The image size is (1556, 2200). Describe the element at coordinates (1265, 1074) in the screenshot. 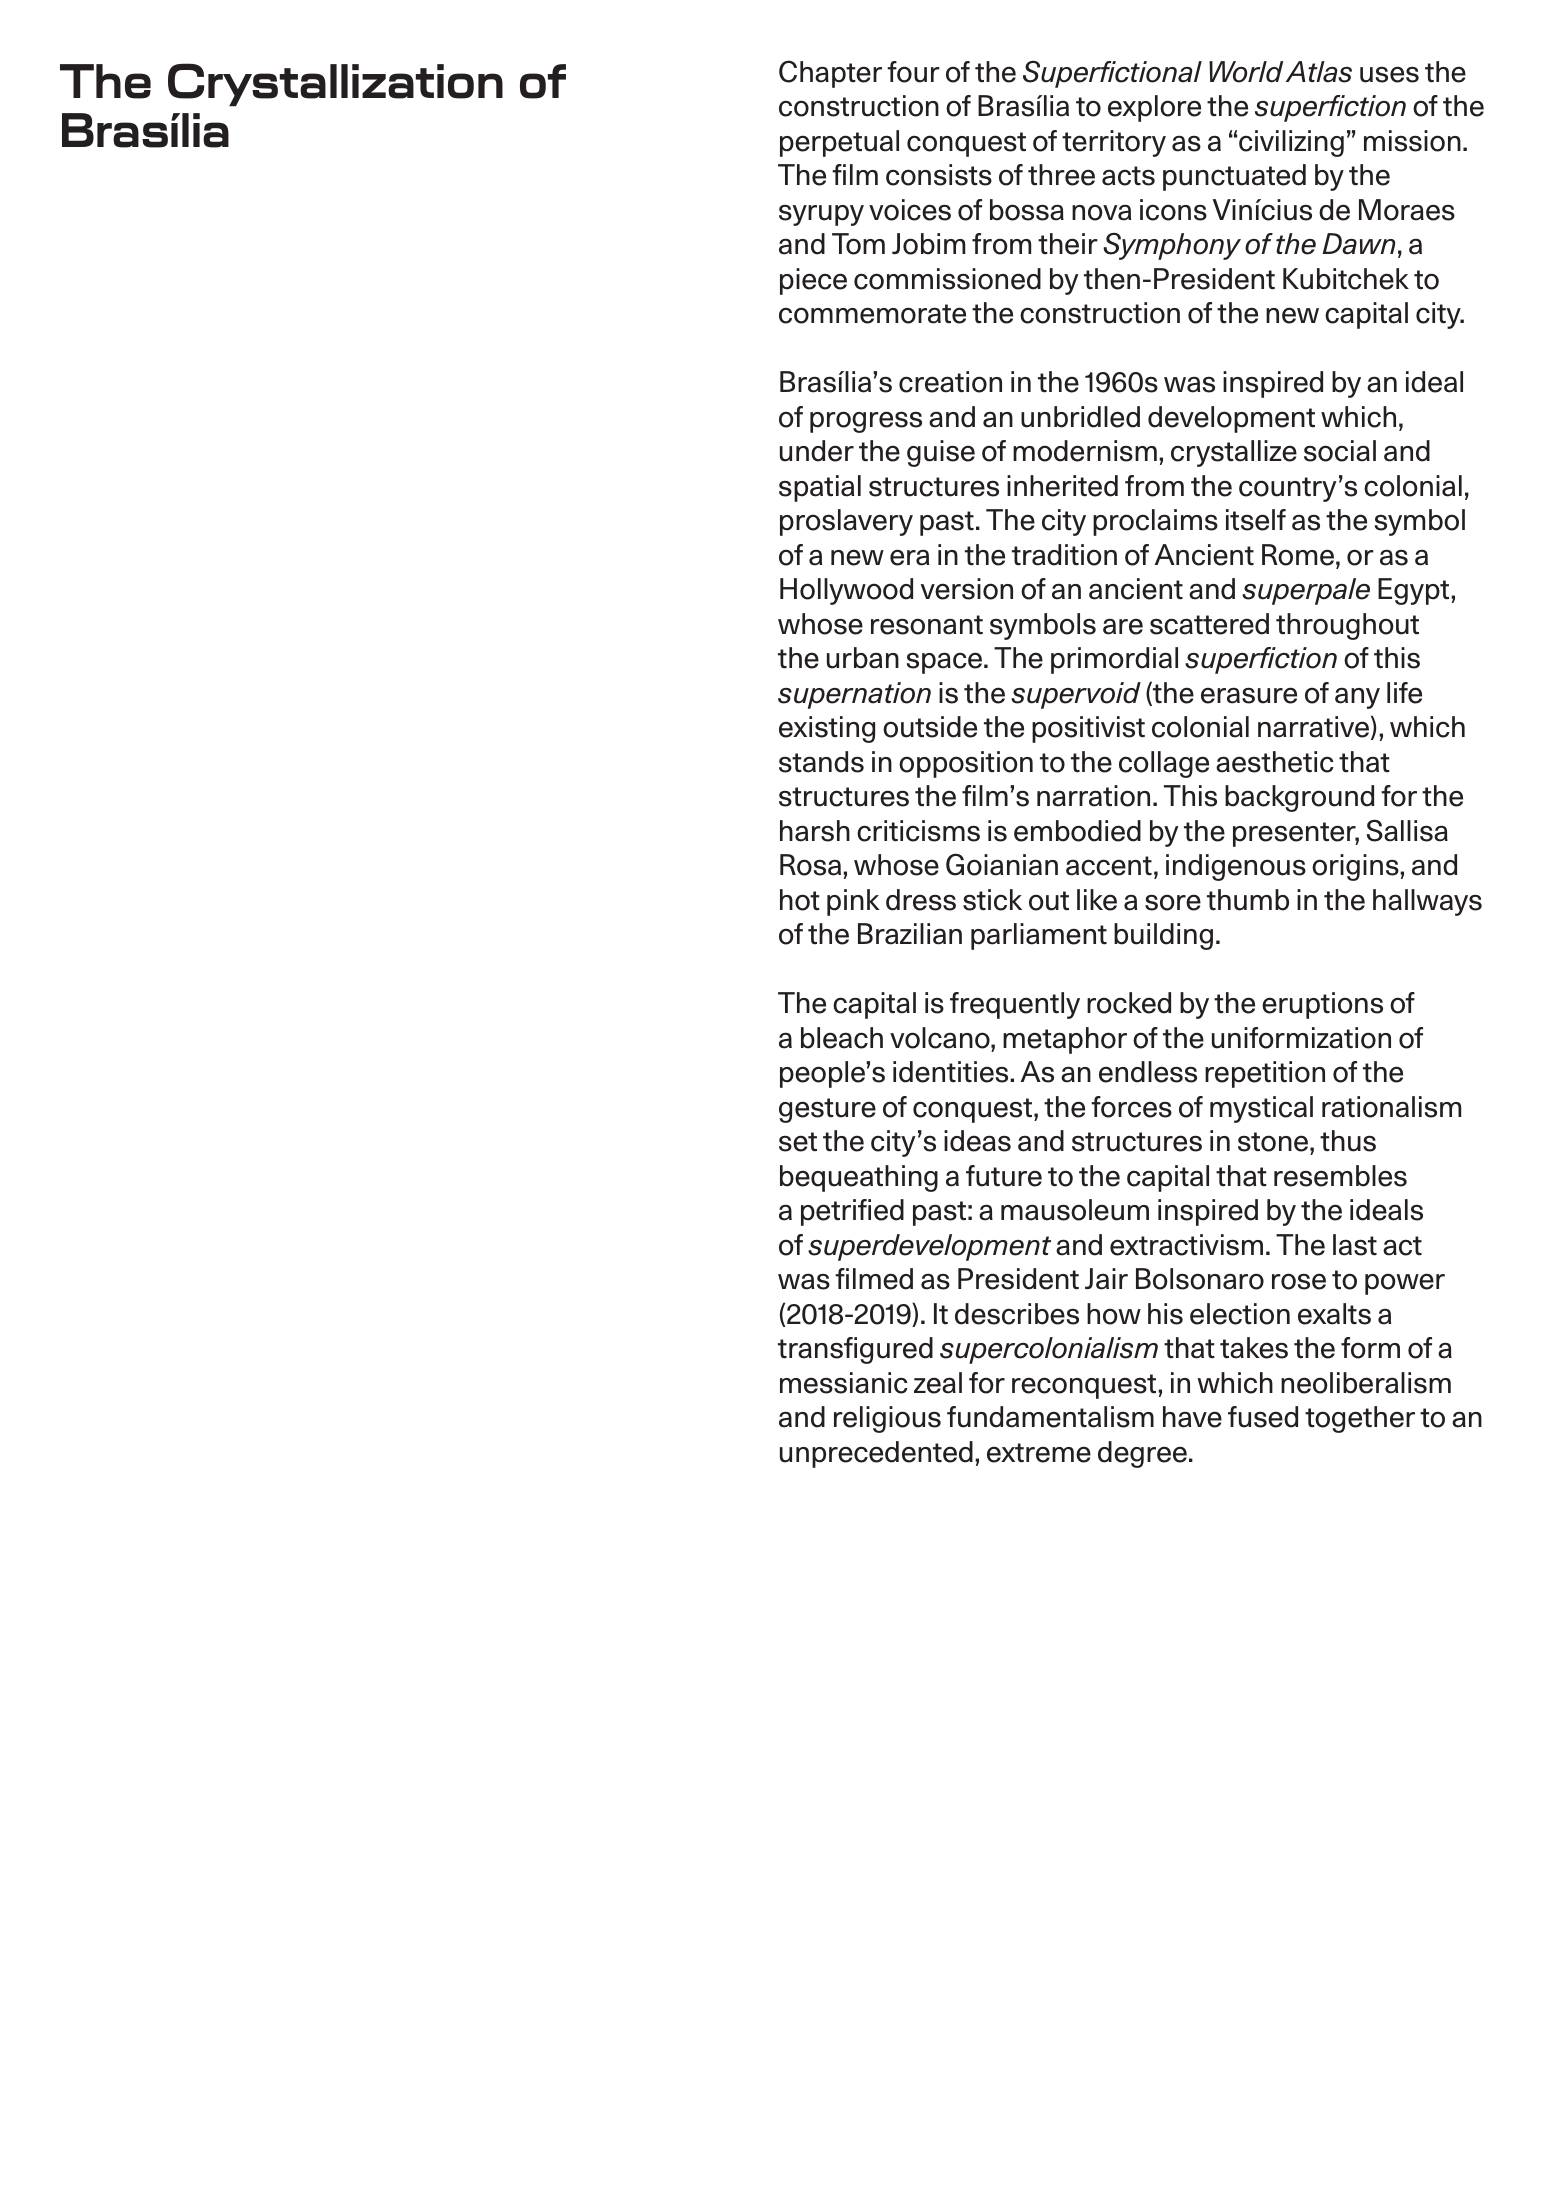

I see `repetition` at that location.
